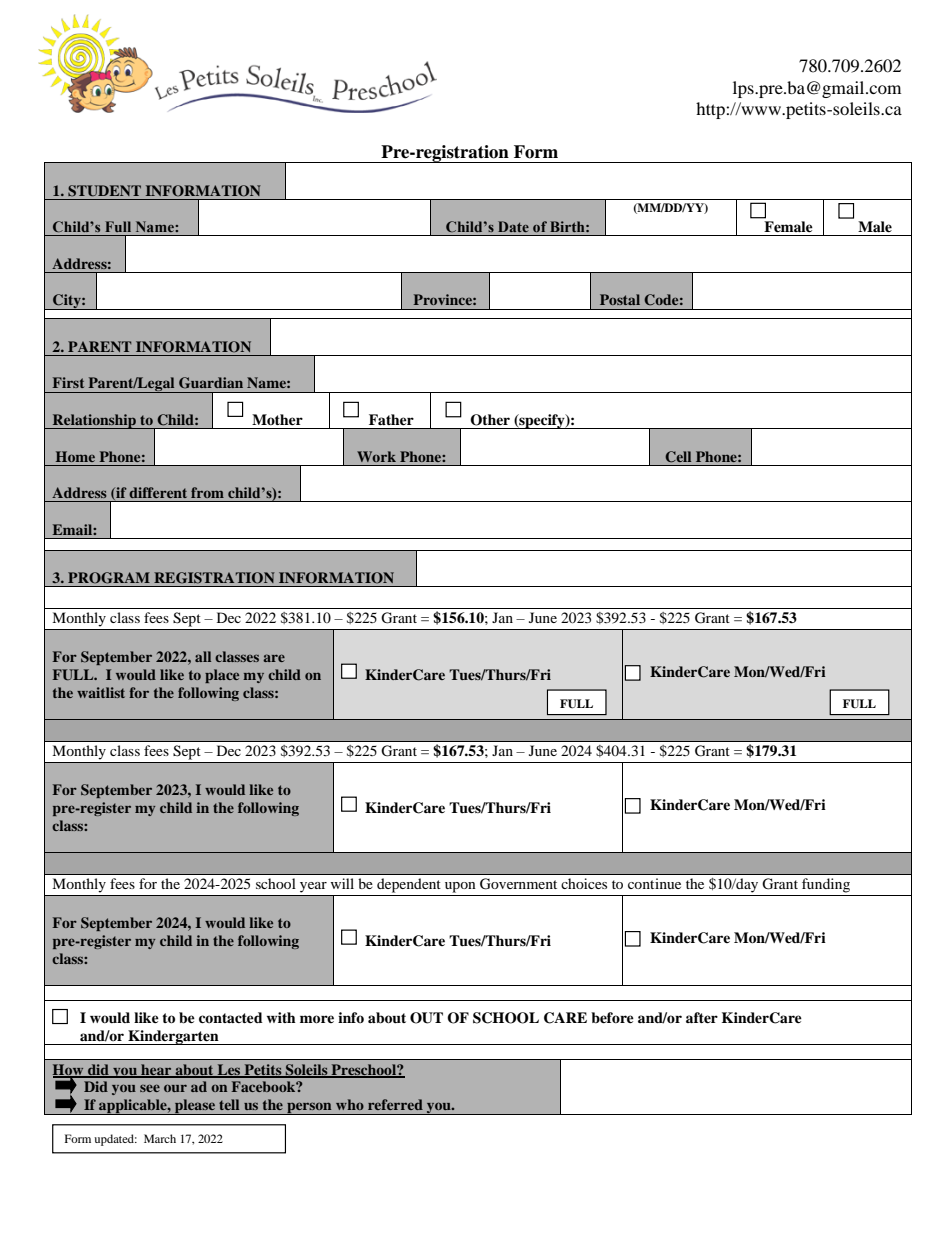 Image resolution: width=952 pixels, height=1233 pixels. I want to click on before, so click(612, 1017).
